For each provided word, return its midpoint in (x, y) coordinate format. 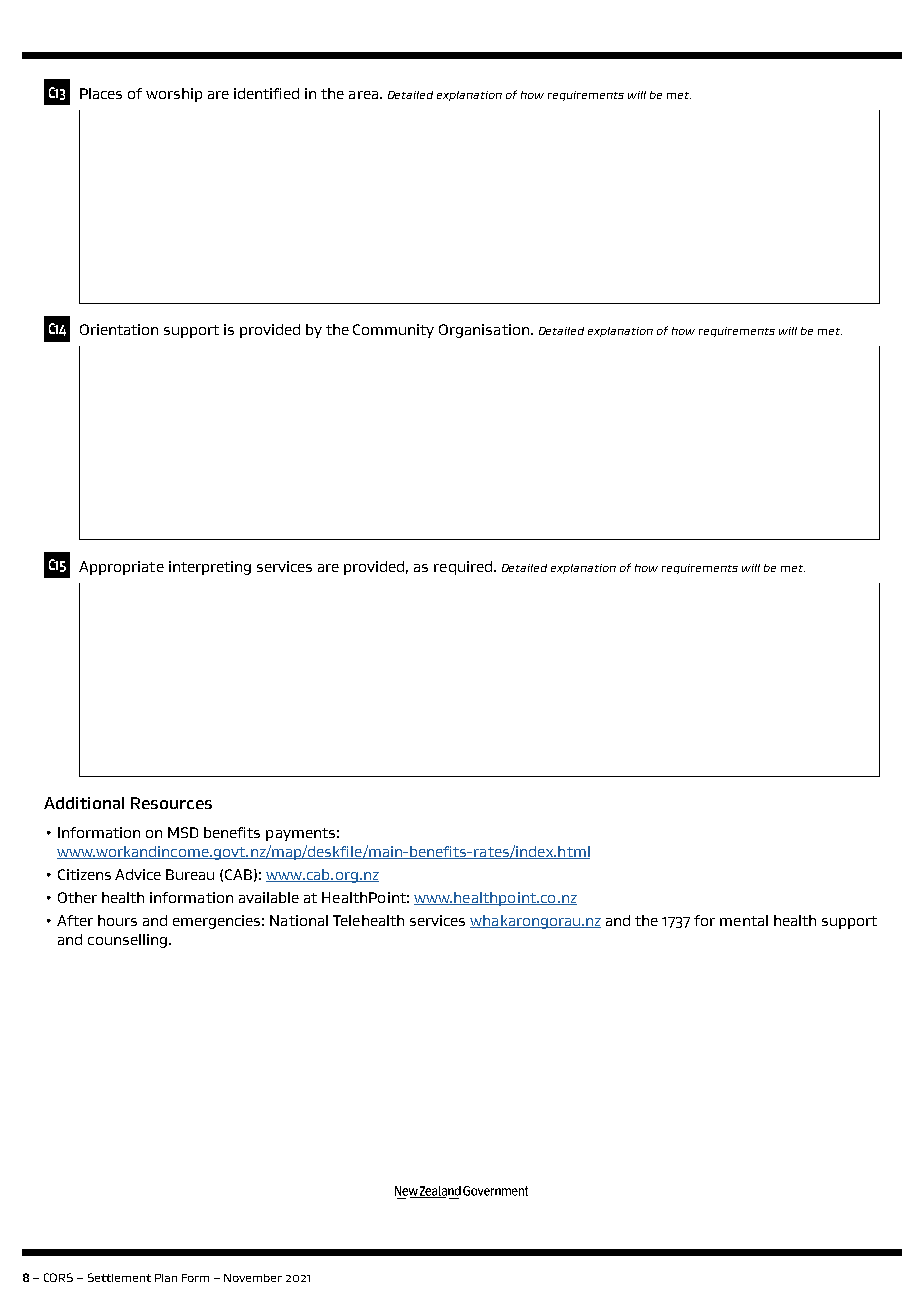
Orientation (119, 329)
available (269, 897)
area (363, 95)
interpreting (210, 568)
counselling (127, 941)
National (299, 920)
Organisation (484, 331)
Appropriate (121, 568)
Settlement (119, 1277)
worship (174, 95)
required (463, 568)
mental (744, 920)
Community (393, 331)
